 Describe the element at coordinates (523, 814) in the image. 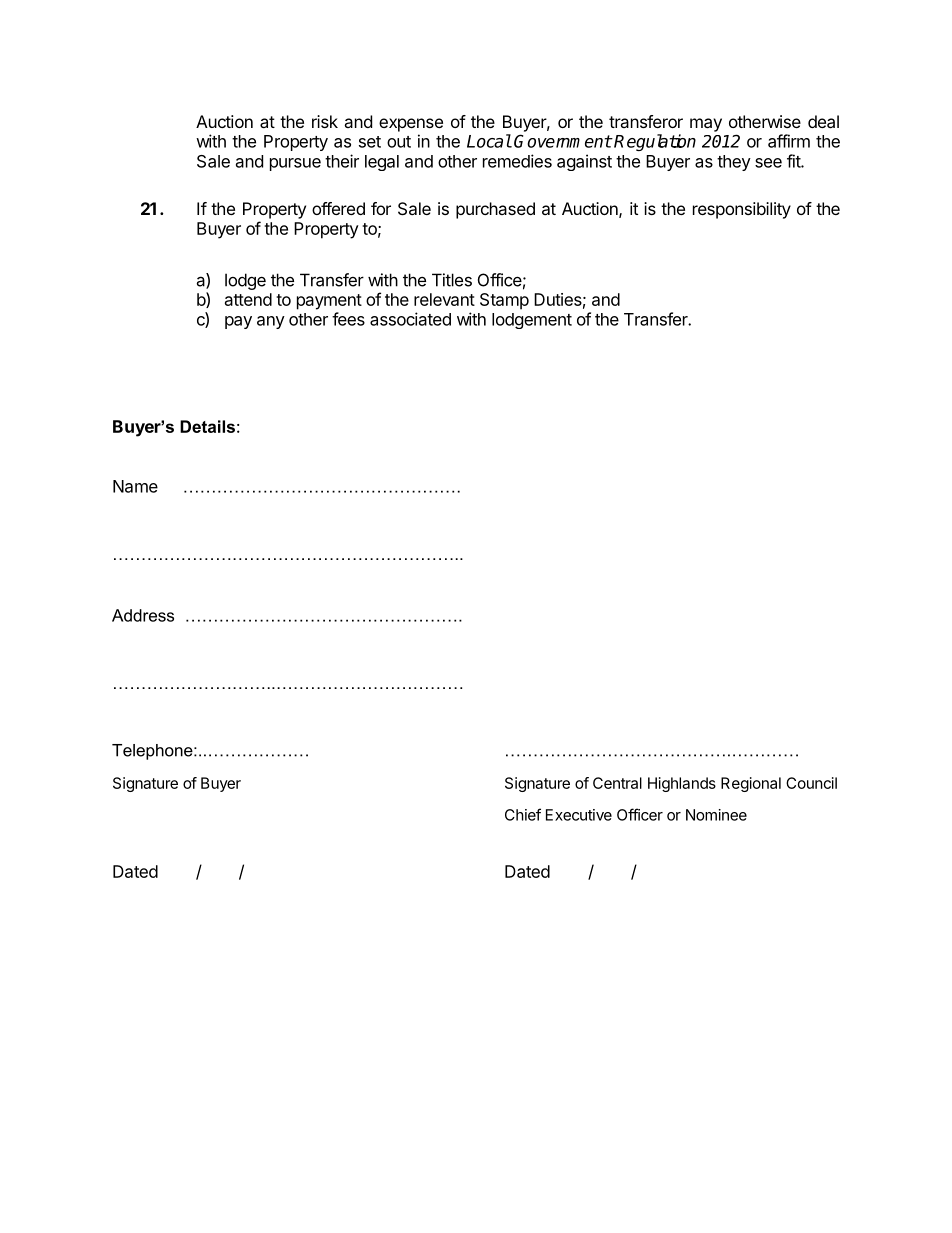

I see `Chief` at that location.
